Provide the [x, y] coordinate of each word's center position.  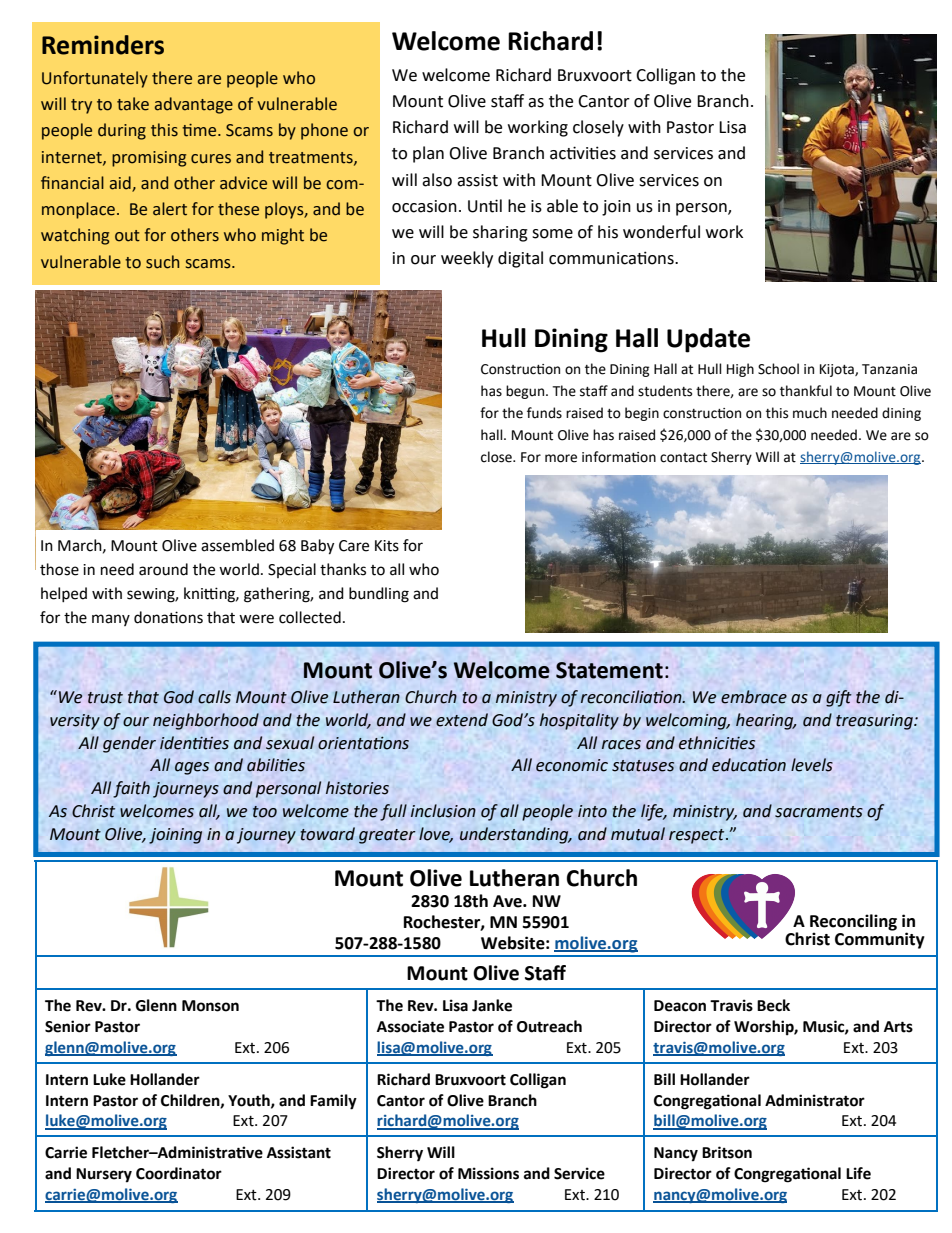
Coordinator [179, 1173]
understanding [515, 835]
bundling [379, 595]
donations [168, 617]
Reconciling [853, 923]
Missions [488, 1173]
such [162, 262]
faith [131, 789]
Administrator [815, 1100]
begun [526, 392]
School [778, 369]
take [133, 104]
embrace [754, 697]
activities [583, 153]
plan [428, 154]
